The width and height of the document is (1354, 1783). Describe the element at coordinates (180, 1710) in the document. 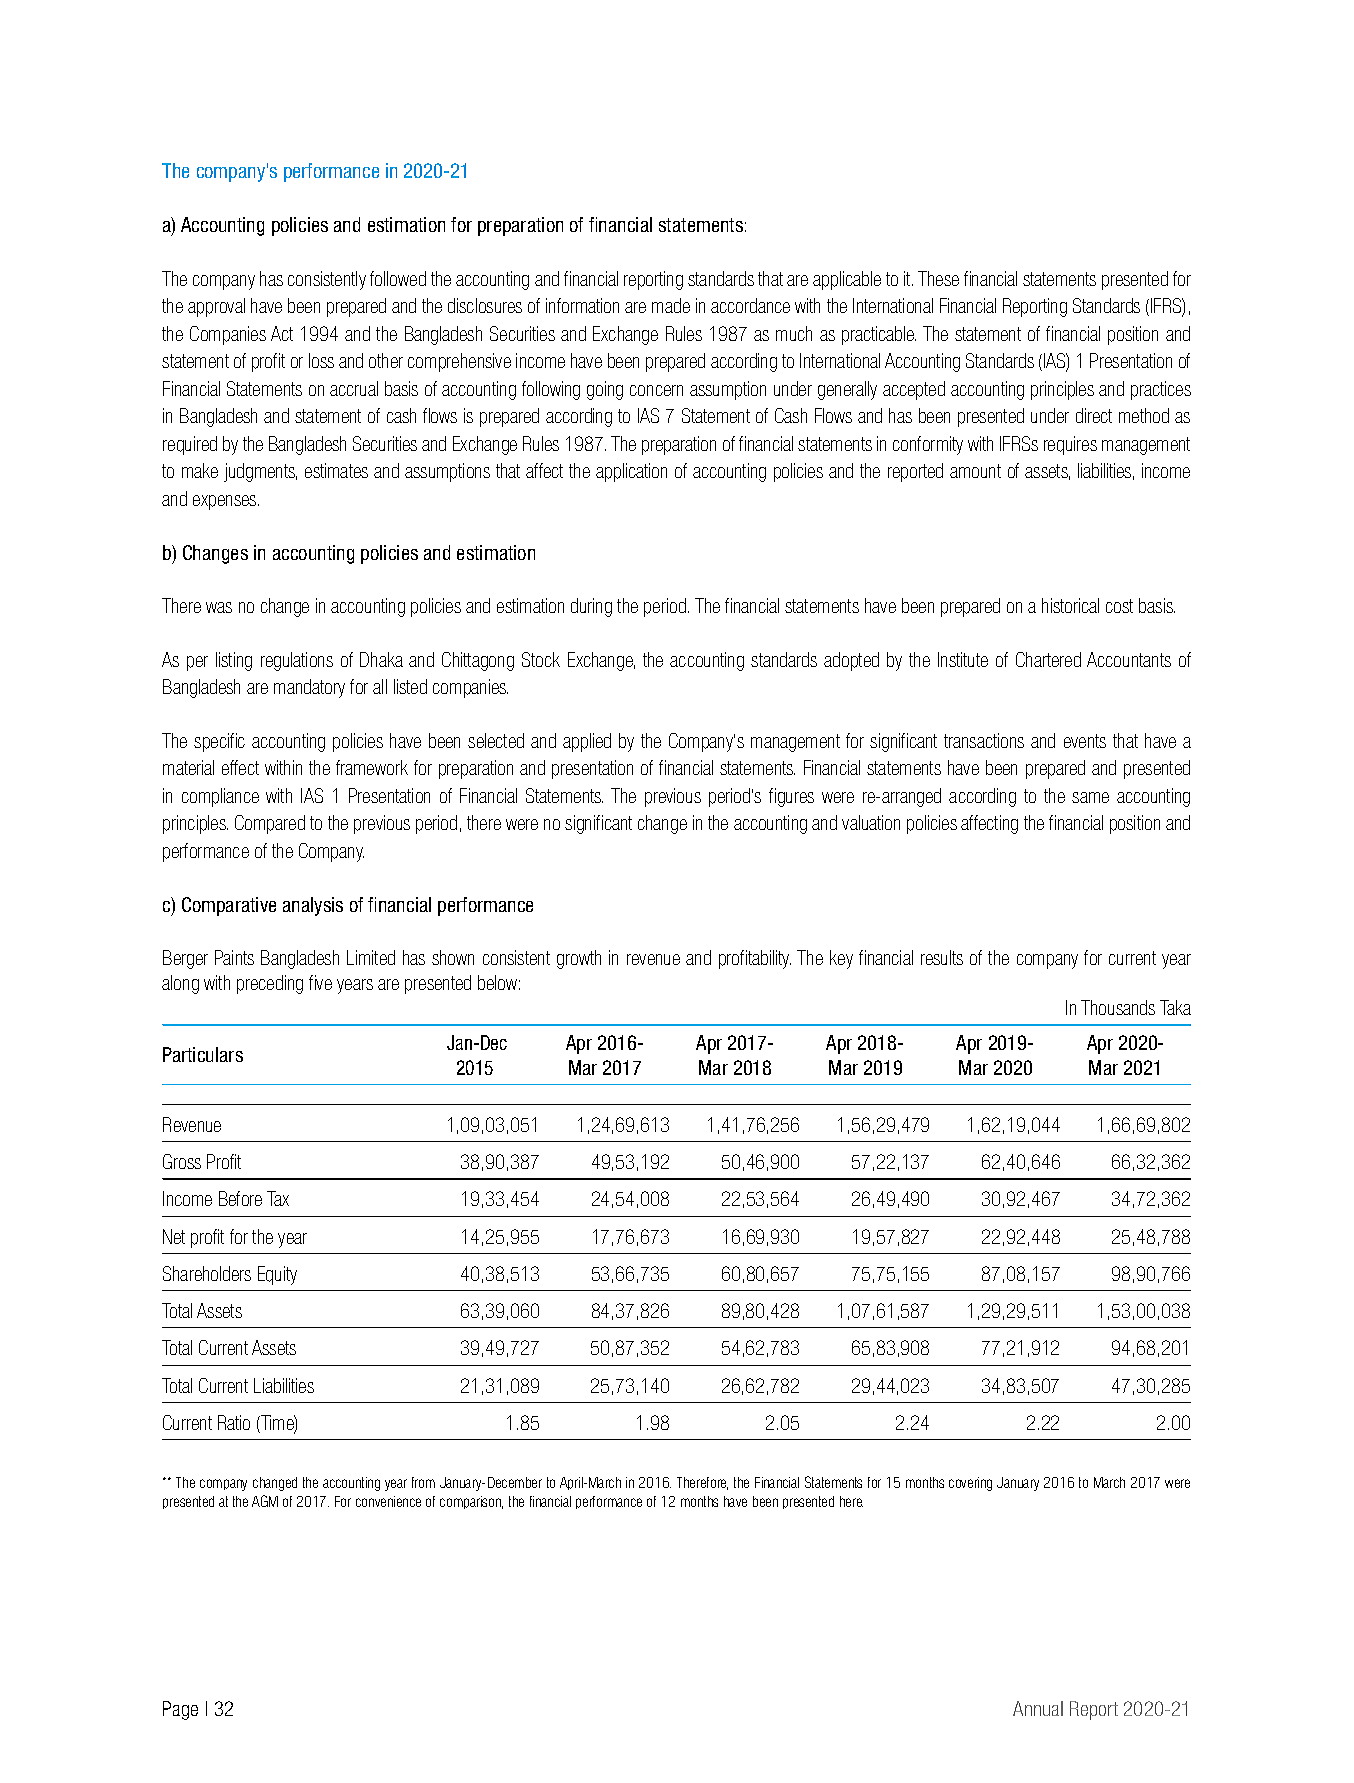

I see `Page` at that location.
